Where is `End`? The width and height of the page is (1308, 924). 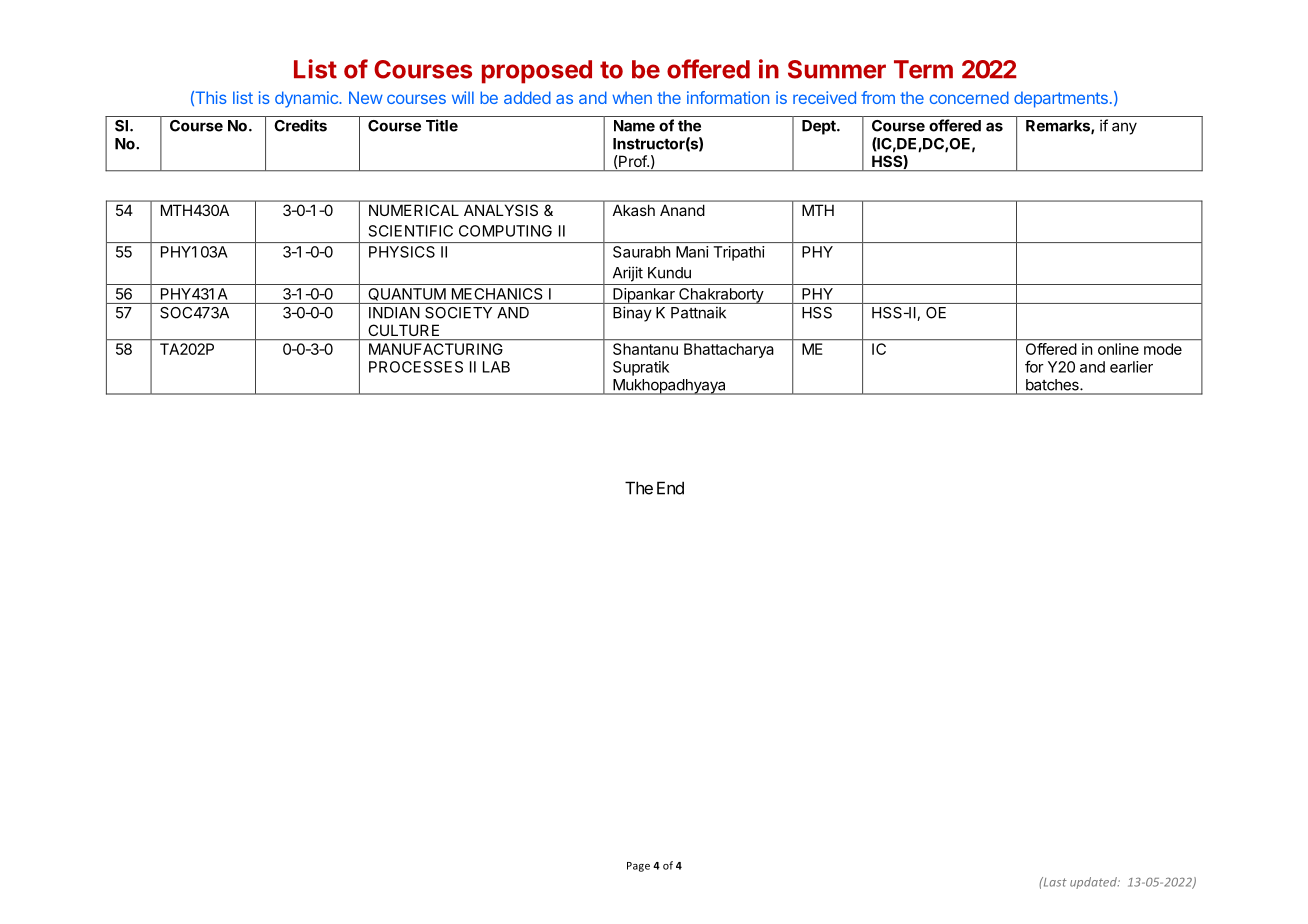 End is located at coordinates (670, 488).
